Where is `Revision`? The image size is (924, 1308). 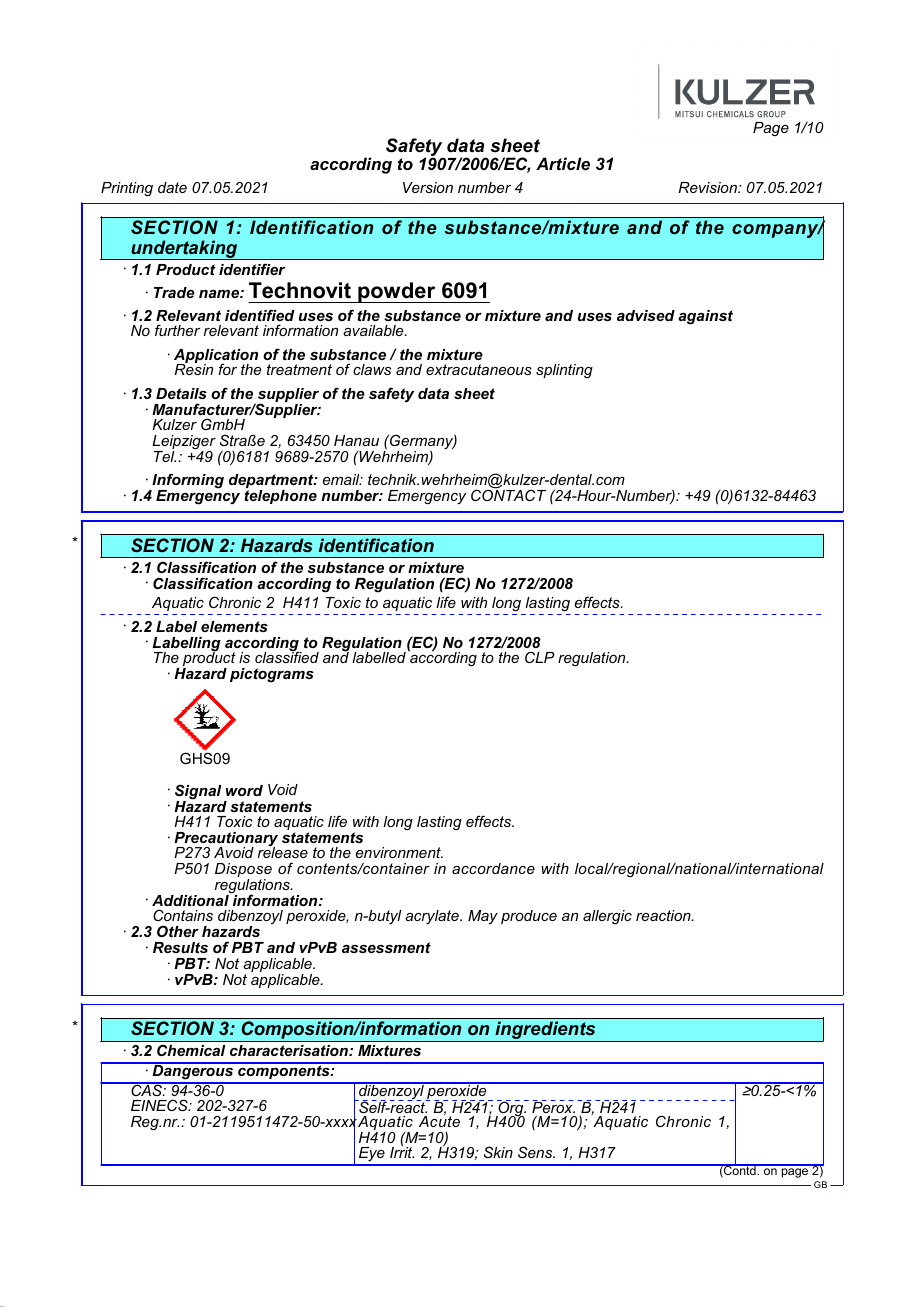
Revision is located at coordinates (709, 187).
